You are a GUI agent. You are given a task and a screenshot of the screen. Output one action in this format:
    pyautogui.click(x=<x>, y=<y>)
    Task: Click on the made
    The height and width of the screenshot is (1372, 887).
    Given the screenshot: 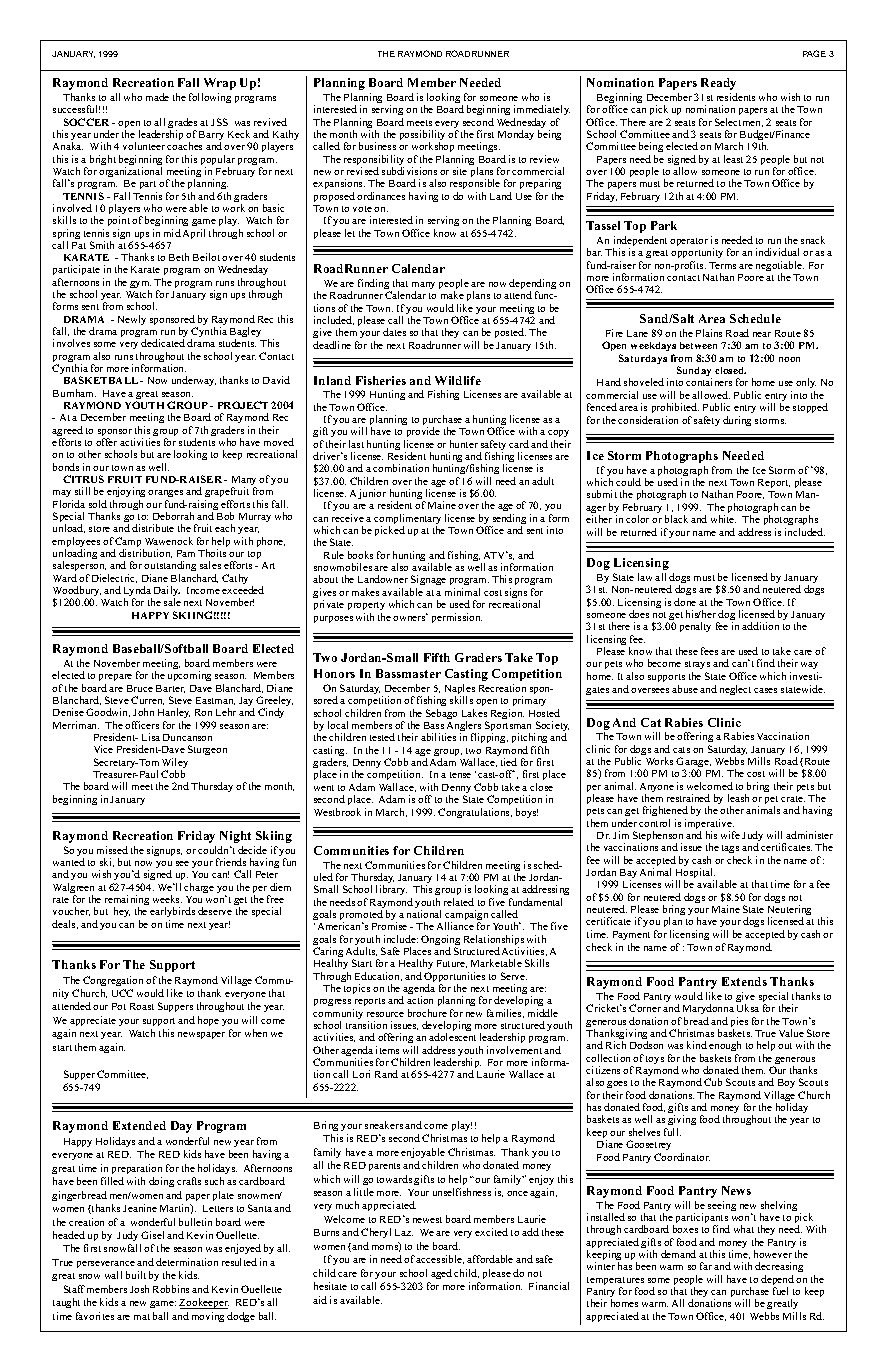 What is the action you would take?
    pyautogui.click(x=157, y=97)
